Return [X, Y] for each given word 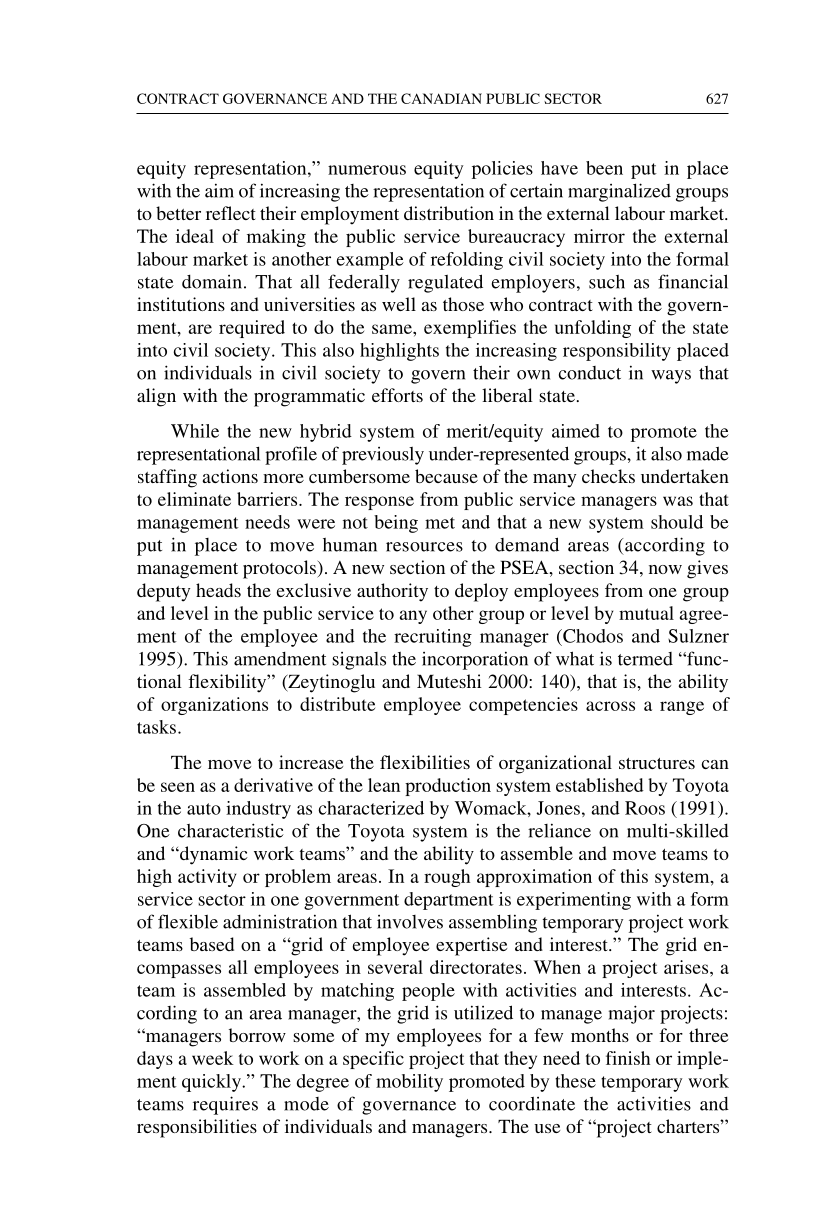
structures [657, 763]
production [448, 787]
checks [608, 476]
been [604, 168]
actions [230, 476]
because [446, 476]
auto [204, 809]
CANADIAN [441, 98]
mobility [409, 1083]
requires [225, 1105]
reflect [231, 213]
